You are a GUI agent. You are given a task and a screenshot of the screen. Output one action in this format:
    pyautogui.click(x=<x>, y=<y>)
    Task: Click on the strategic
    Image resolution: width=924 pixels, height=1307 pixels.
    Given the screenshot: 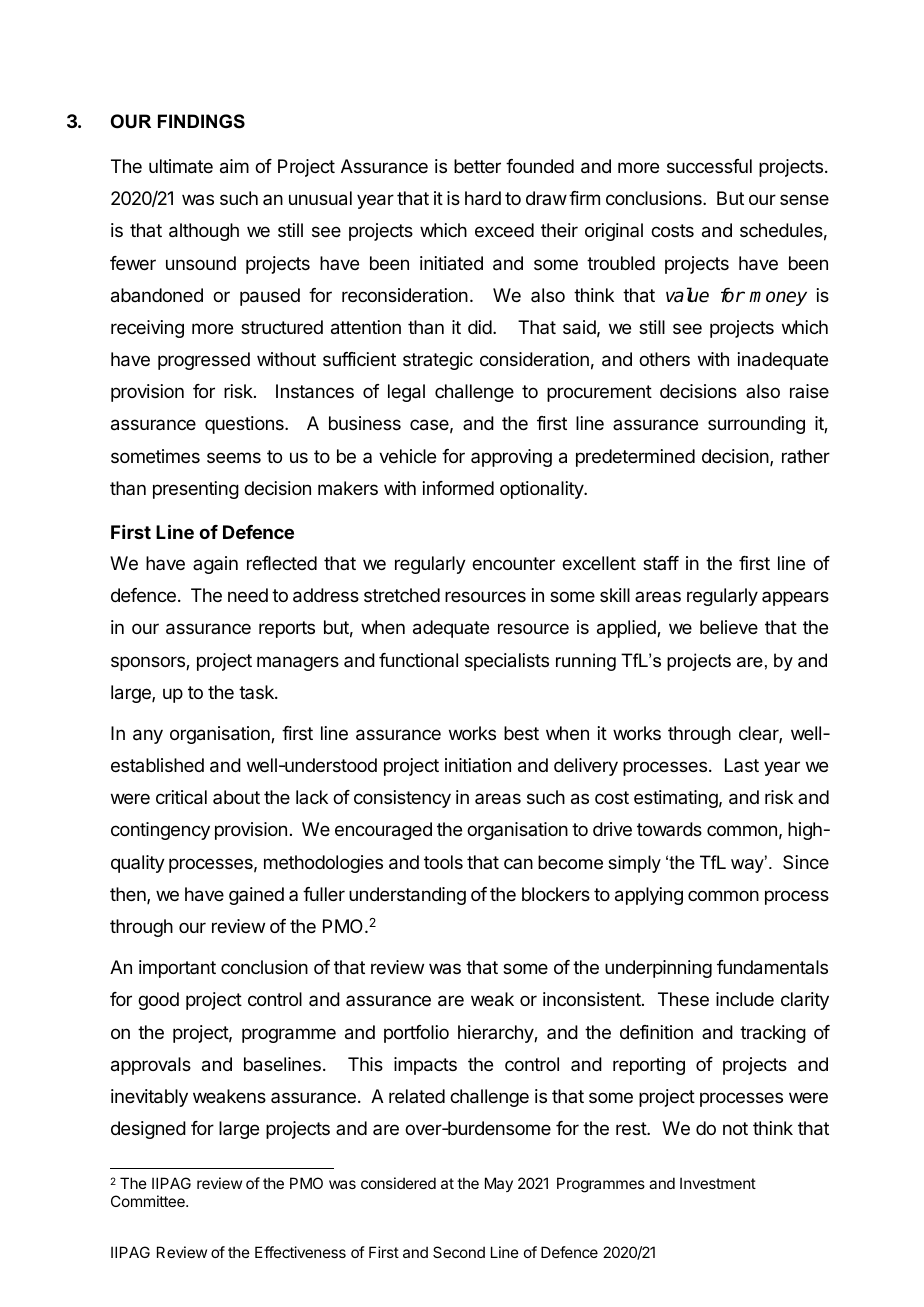 What is the action you would take?
    pyautogui.click(x=438, y=361)
